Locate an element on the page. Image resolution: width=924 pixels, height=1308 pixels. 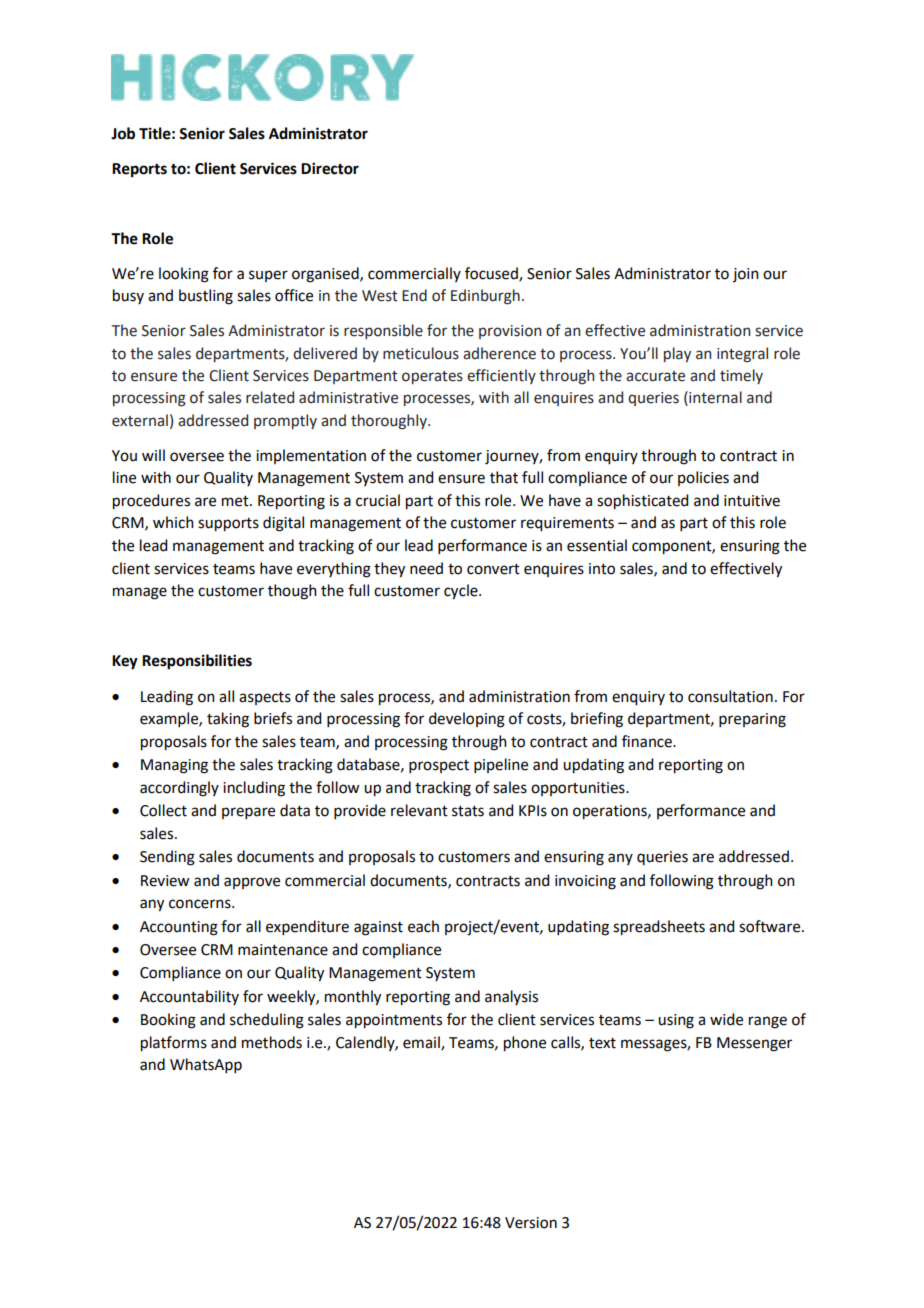
platforms is located at coordinates (174, 1044).
